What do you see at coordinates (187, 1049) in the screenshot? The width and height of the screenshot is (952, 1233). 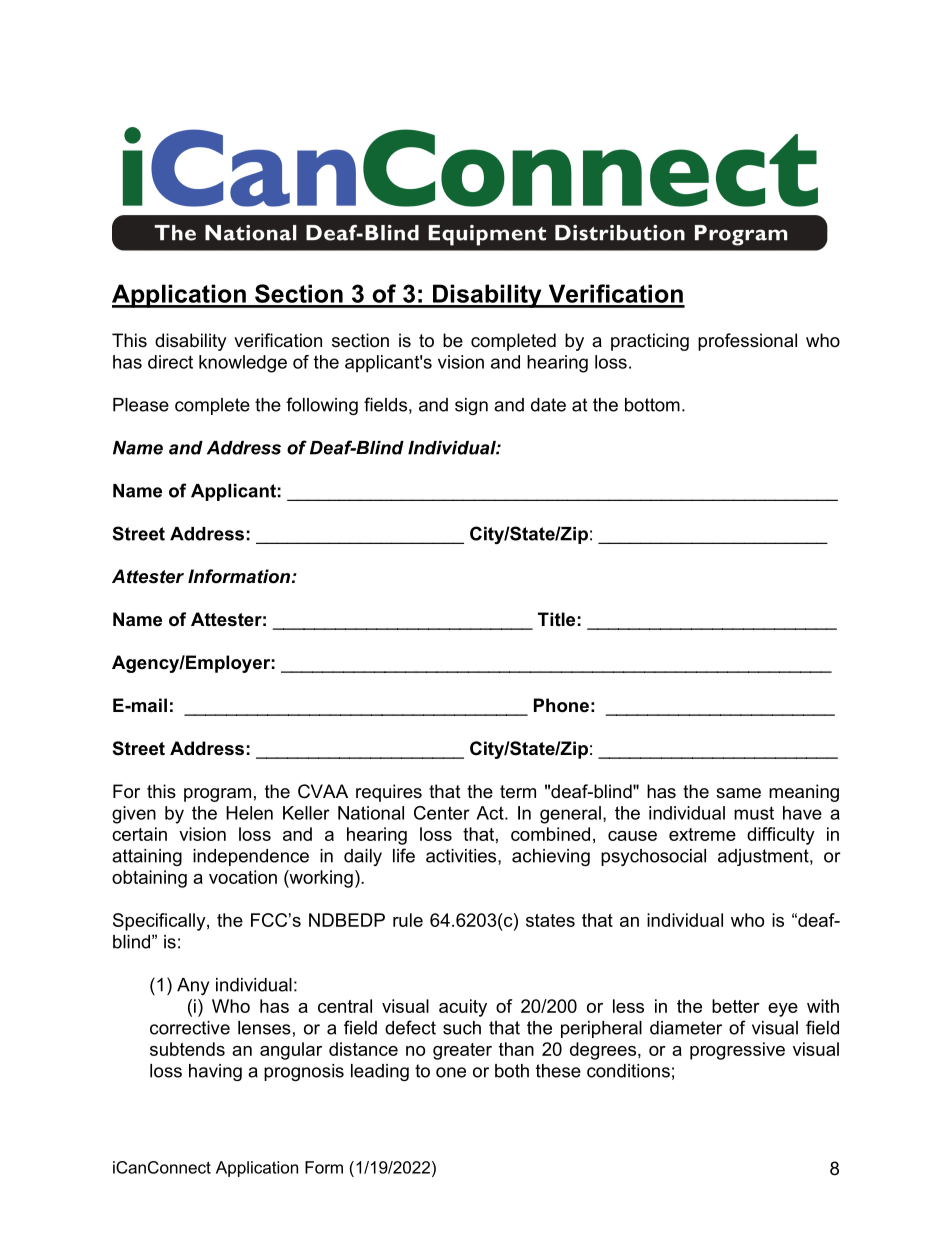 I see `subtends` at bounding box center [187, 1049].
